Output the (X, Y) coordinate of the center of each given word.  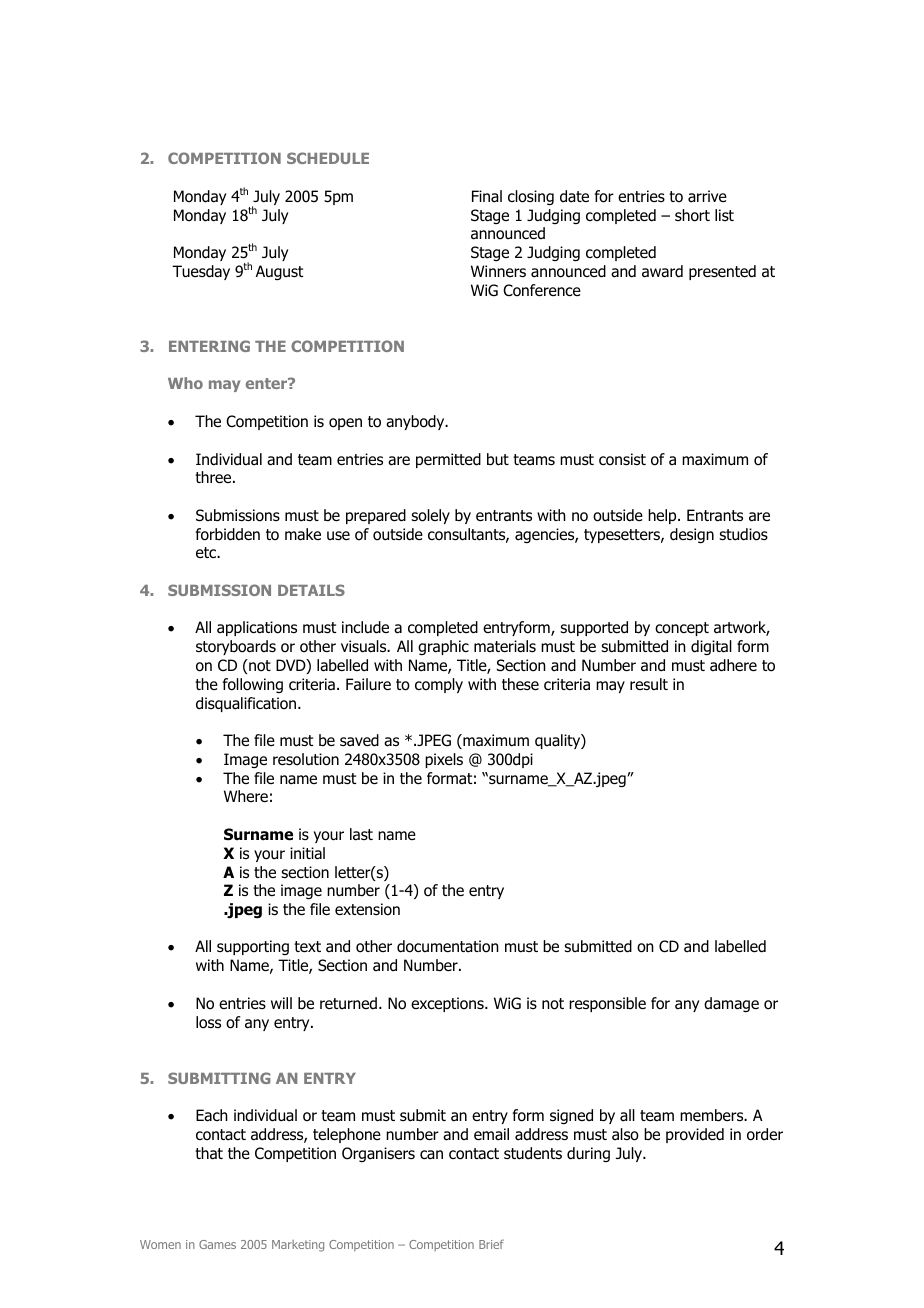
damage (731, 1004)
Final (487, 196)
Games (217, 1244)
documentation (448, 946)
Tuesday (201, 272)
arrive (707, 196)
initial (307, 853)
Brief (491, 1244)
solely (430, 516)
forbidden (228, 534)
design (692, 536)
